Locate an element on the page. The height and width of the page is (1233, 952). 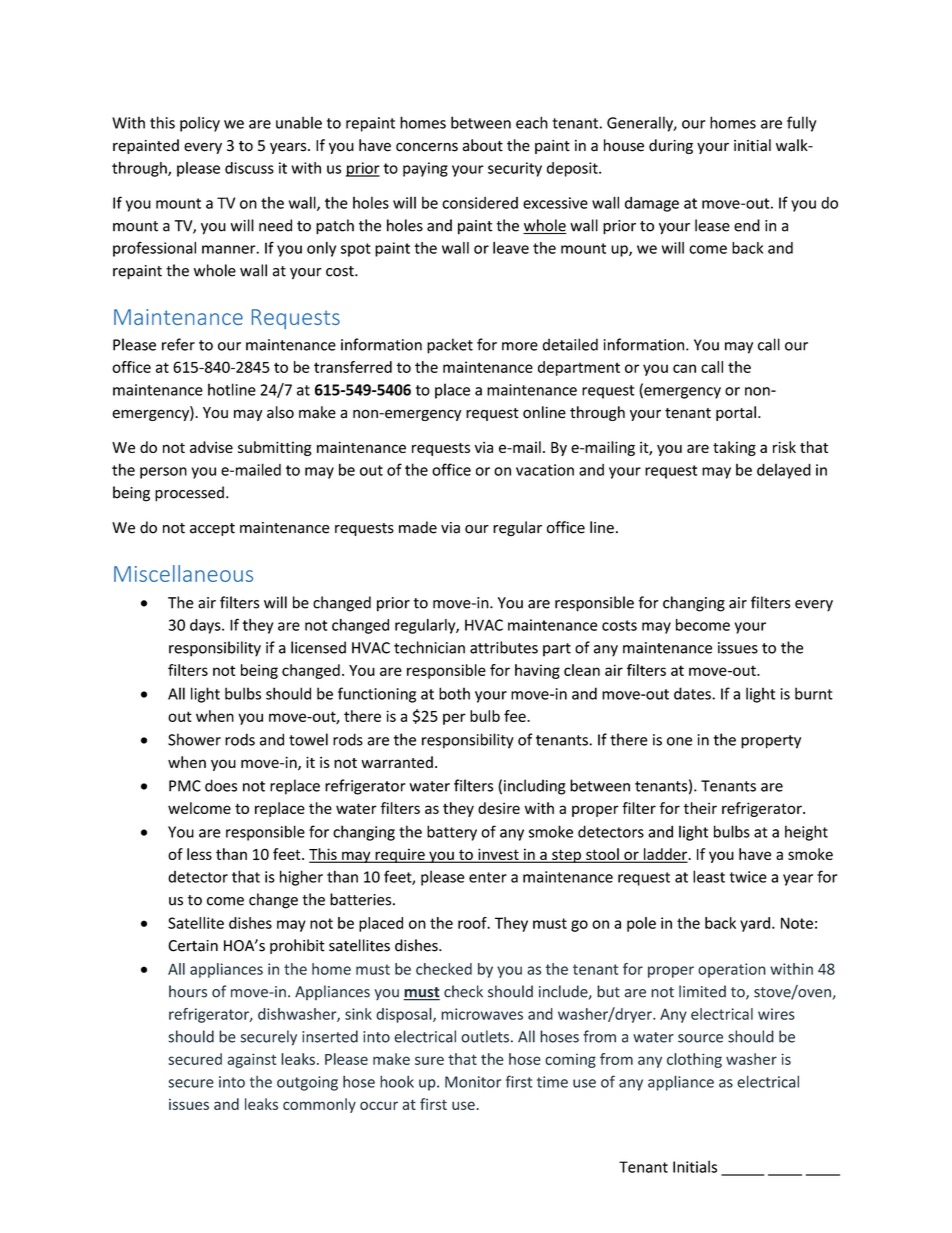
Monitor is located at coordinates (473, 1082).
